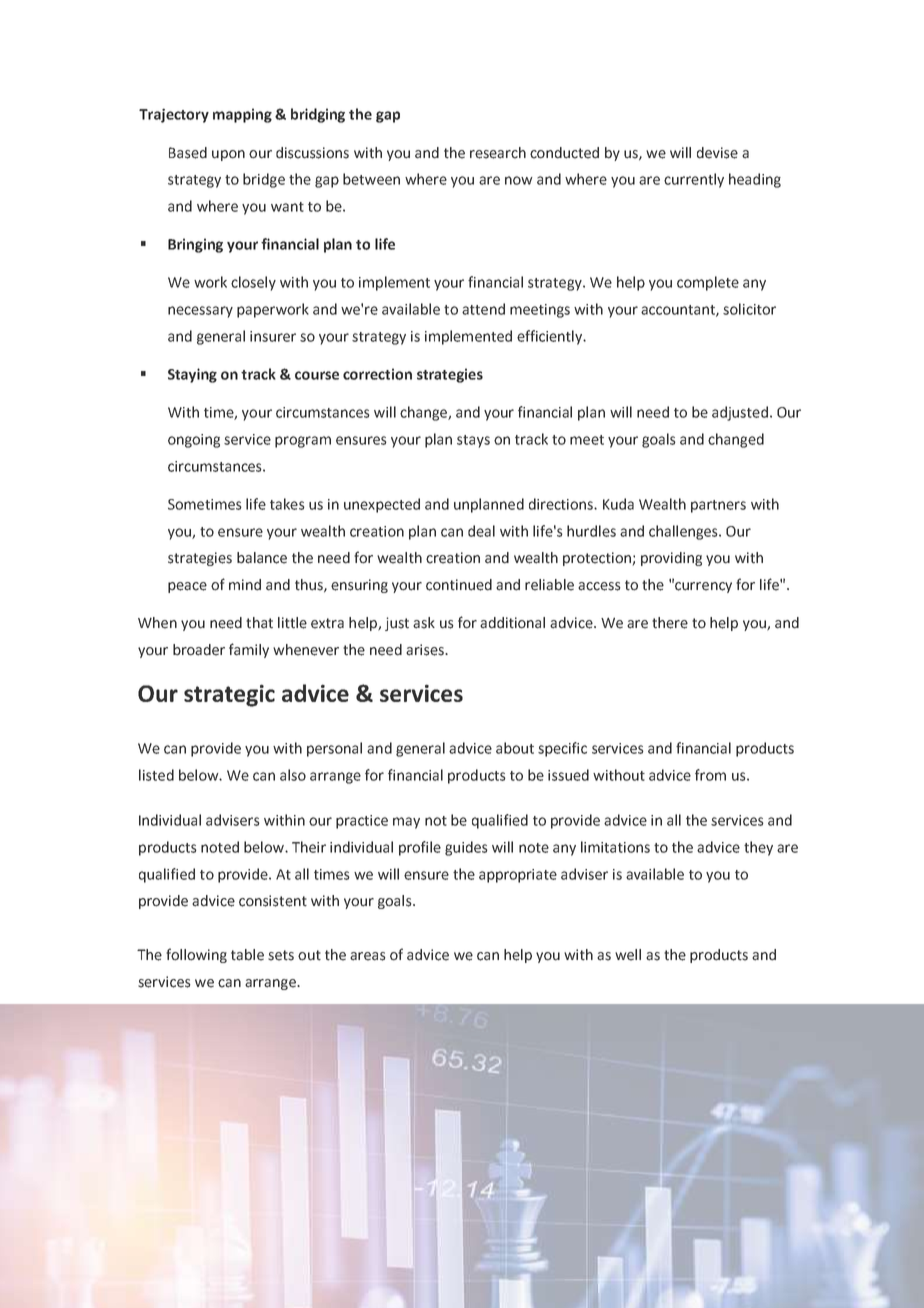 Image resolution: width=924 pixels, height=1308 pixels. I want to click on devise, so click(717, 153).
